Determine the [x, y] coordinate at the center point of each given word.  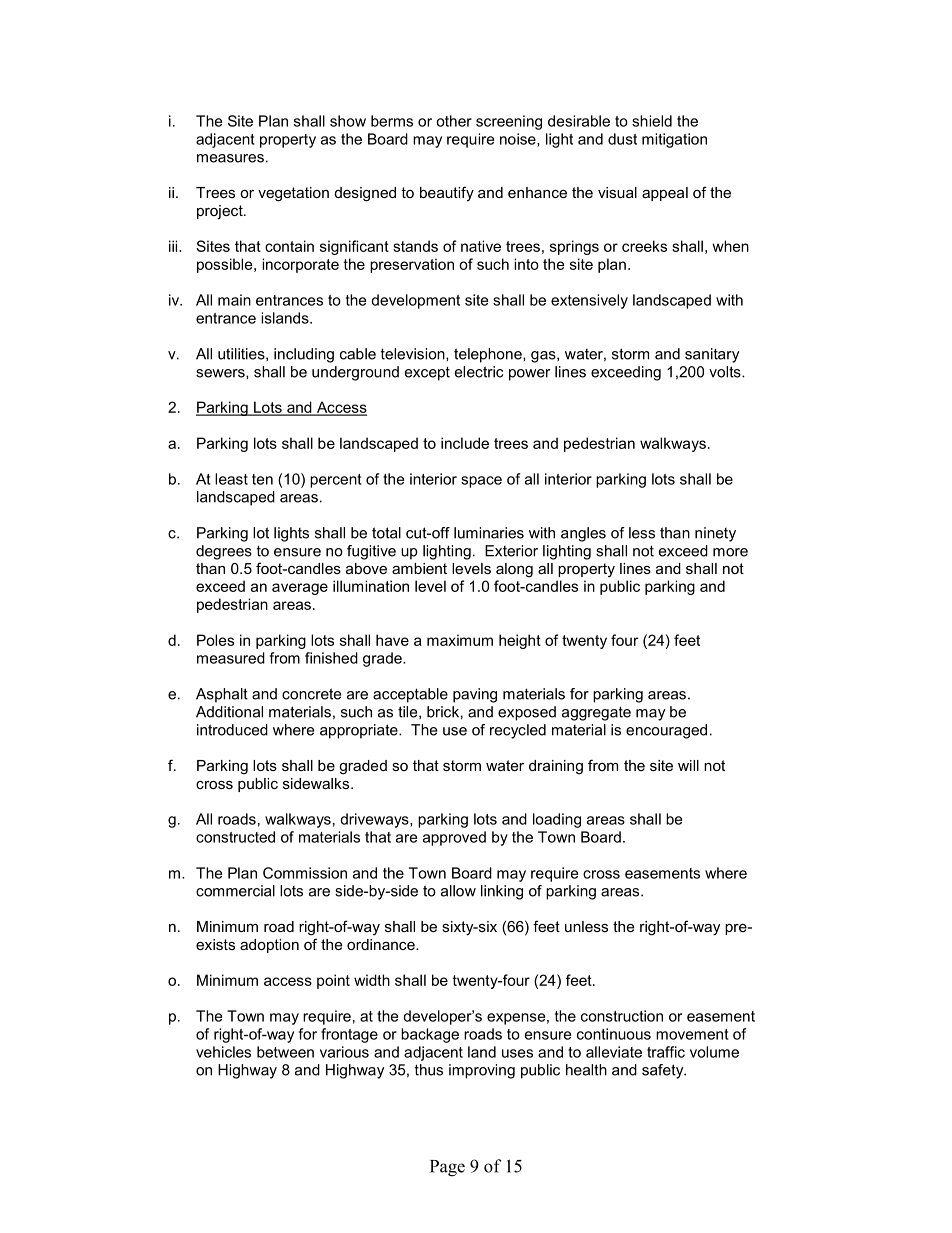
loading [557, 820]
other [454, 121]
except [427, 373]
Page [447, 1168]
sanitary [712, 355]
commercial [235, 891]
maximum [460, 640]
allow [458, 891]
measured [231, 658]
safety [664, 1071]
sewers [221, 373]
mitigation [674, 140]
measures [230, 158]
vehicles [223, 1052]
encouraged [666, 731]
